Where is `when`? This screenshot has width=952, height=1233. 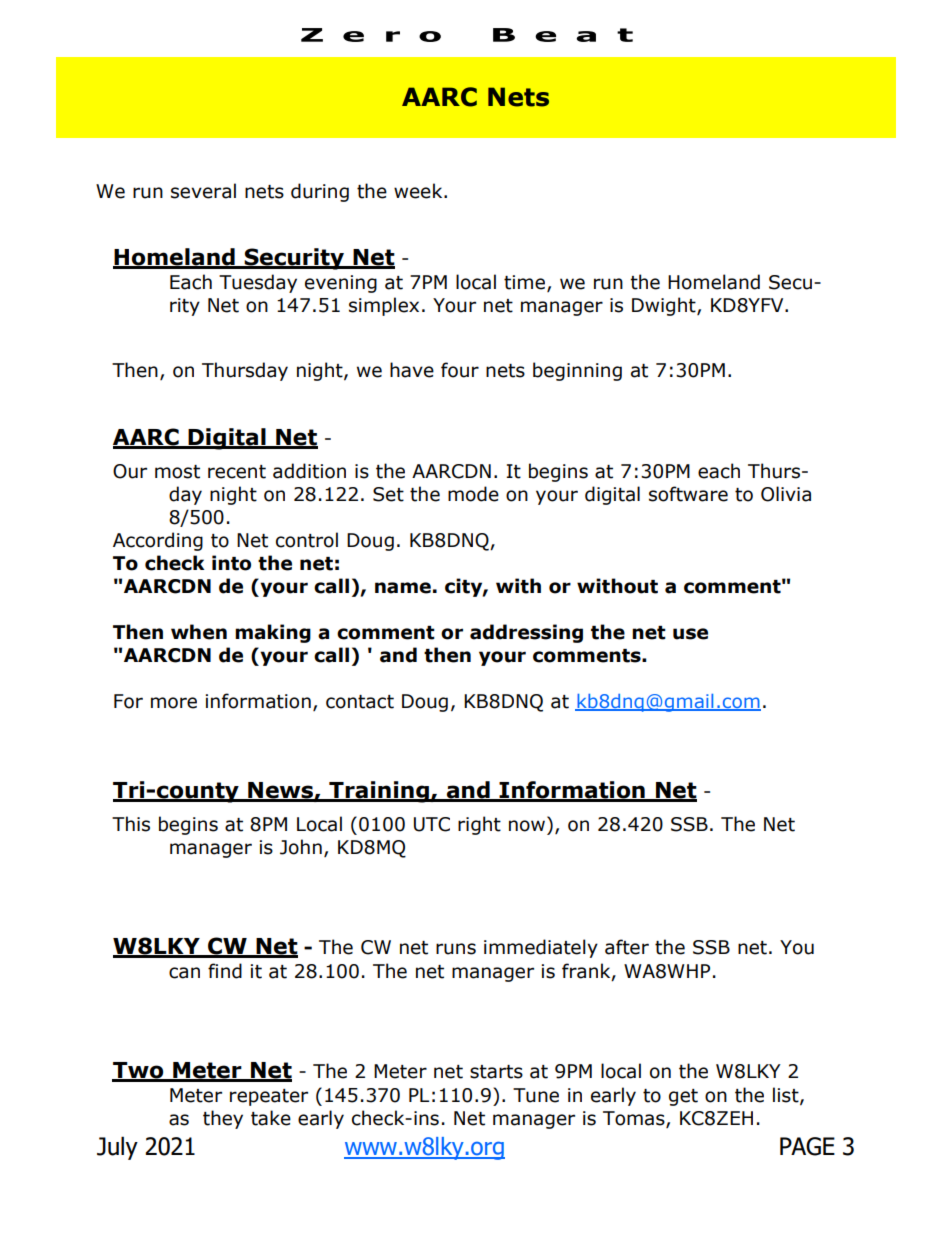 when is located at coordinates (199, 632).
